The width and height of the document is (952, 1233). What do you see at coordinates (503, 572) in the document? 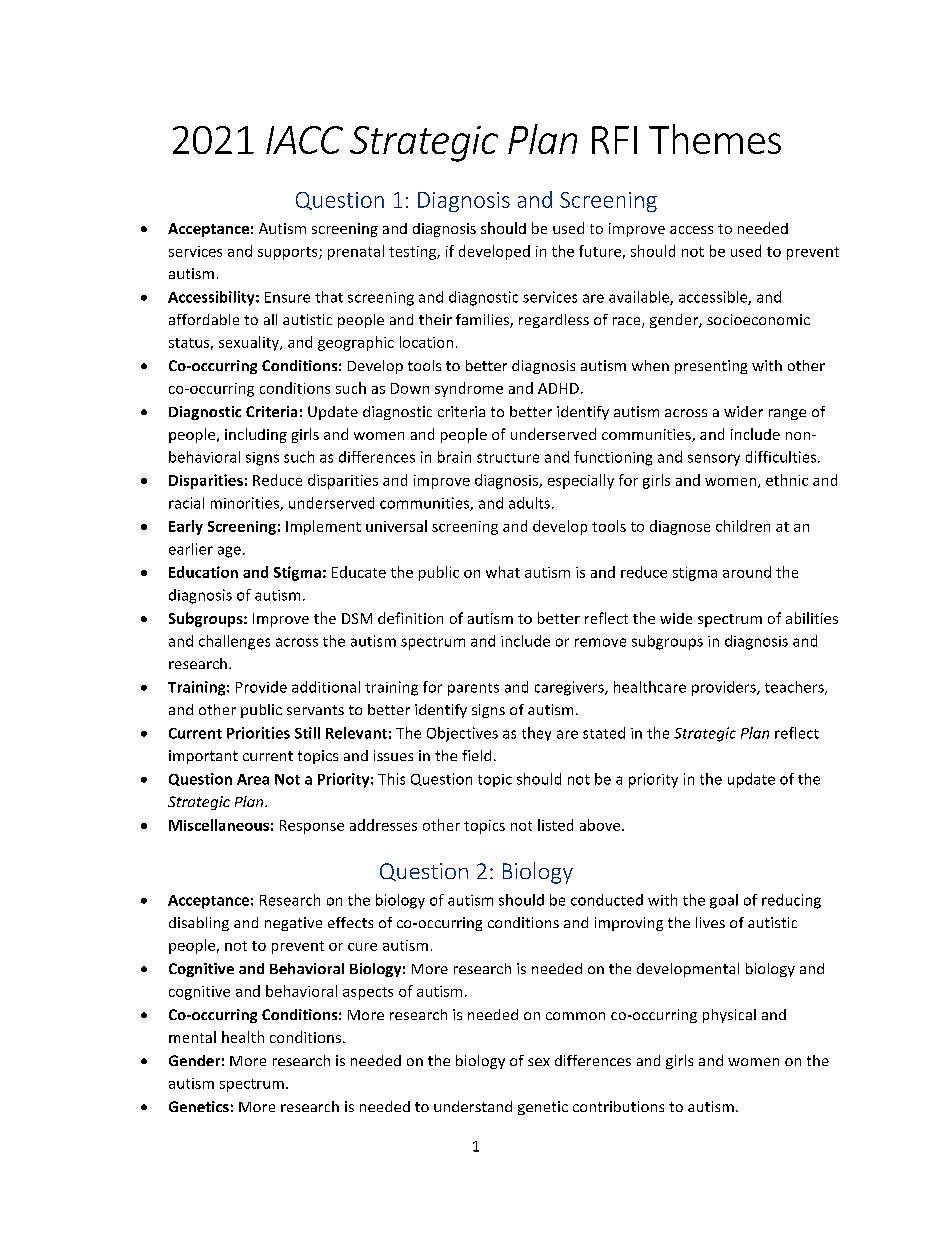
I see `what` at bounding box center [503, 572].
